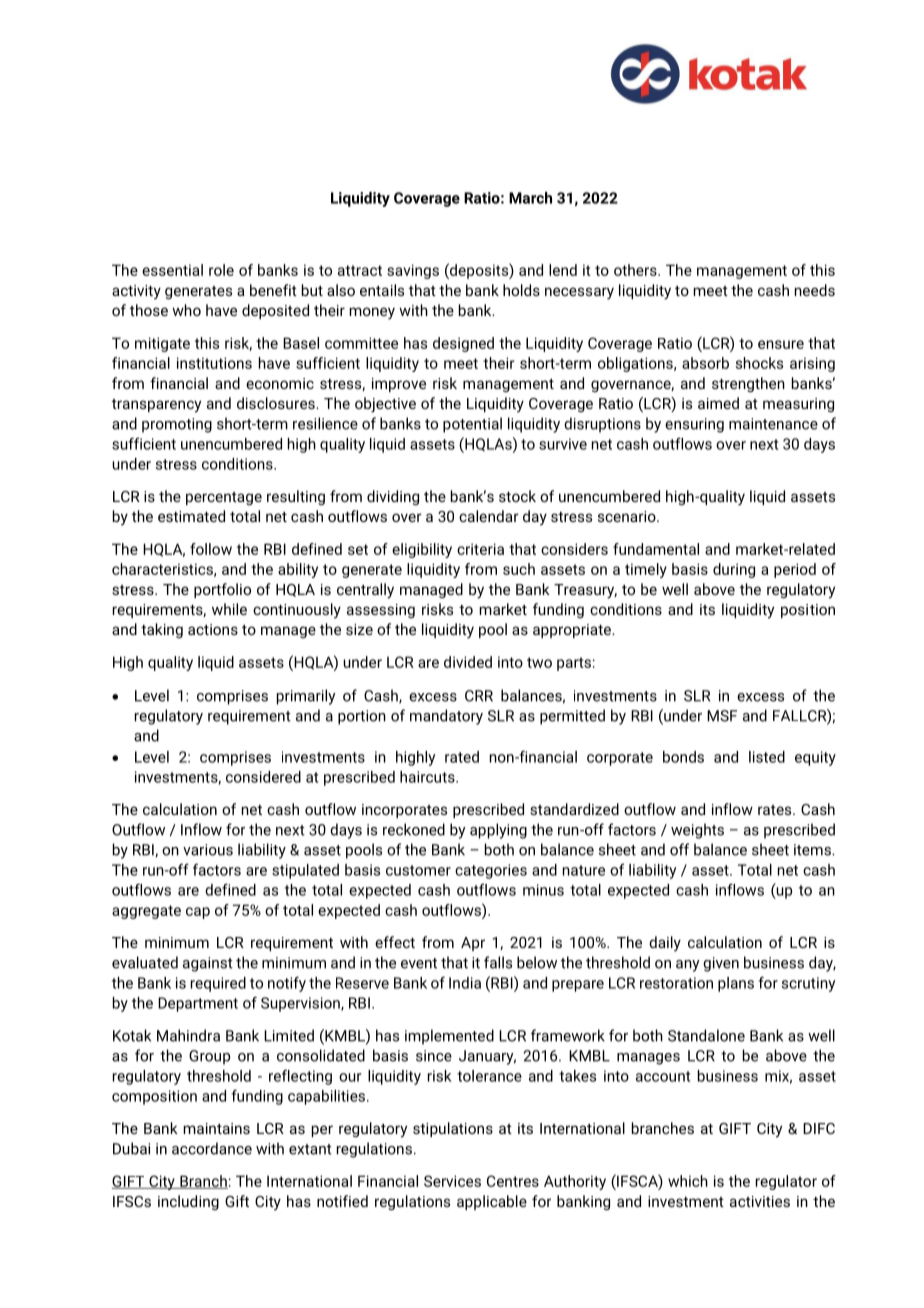 This document has height=1308, width=924. Describe the element at coordinates (473, 944) in the document. I see `Apr` at that location.
